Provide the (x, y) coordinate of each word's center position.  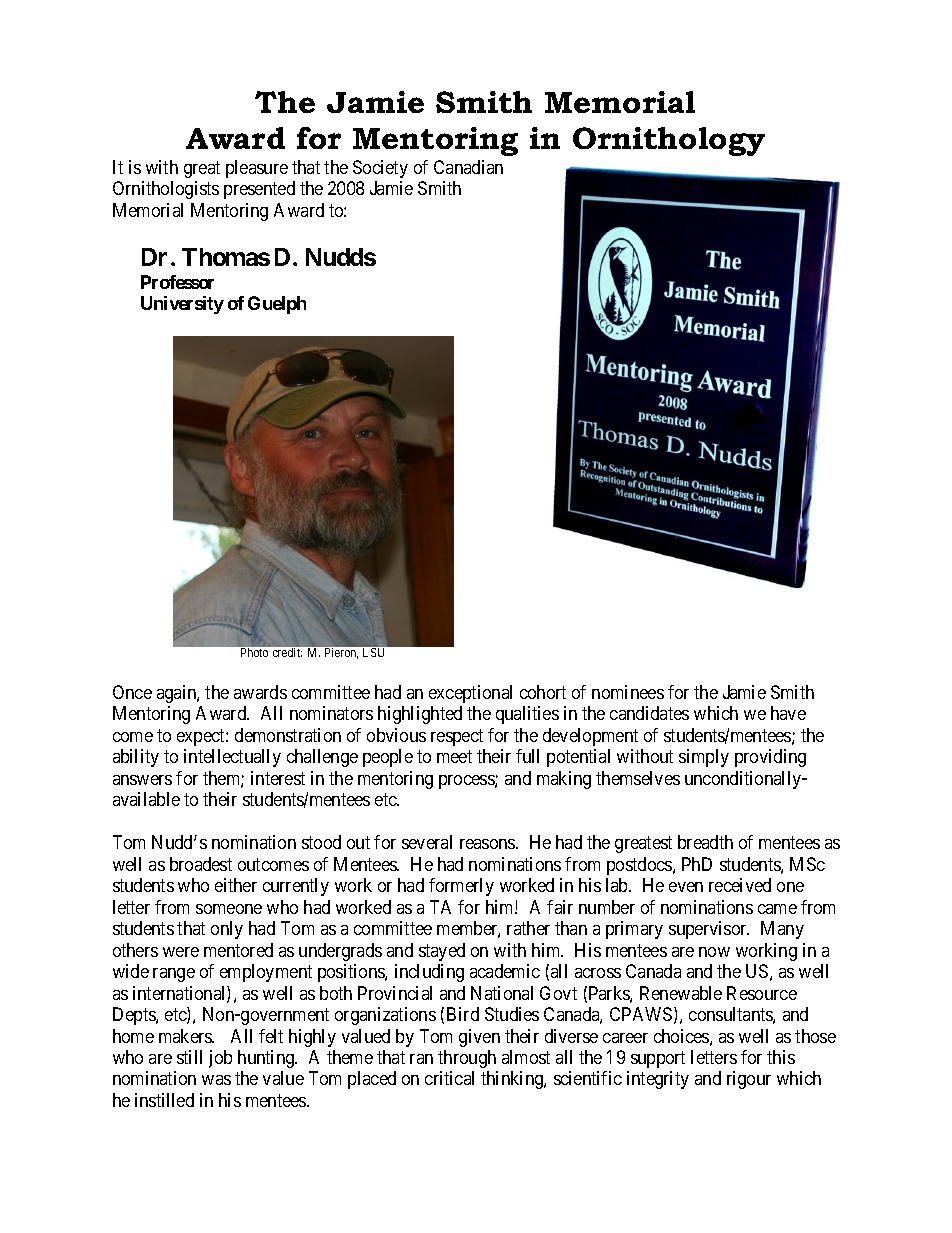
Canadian (468, 167)
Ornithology (669, 141)
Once (132, 692)
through (467, 1059)
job (220, 1059)
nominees (628, 692)
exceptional (470, 694)
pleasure (257, 169)
